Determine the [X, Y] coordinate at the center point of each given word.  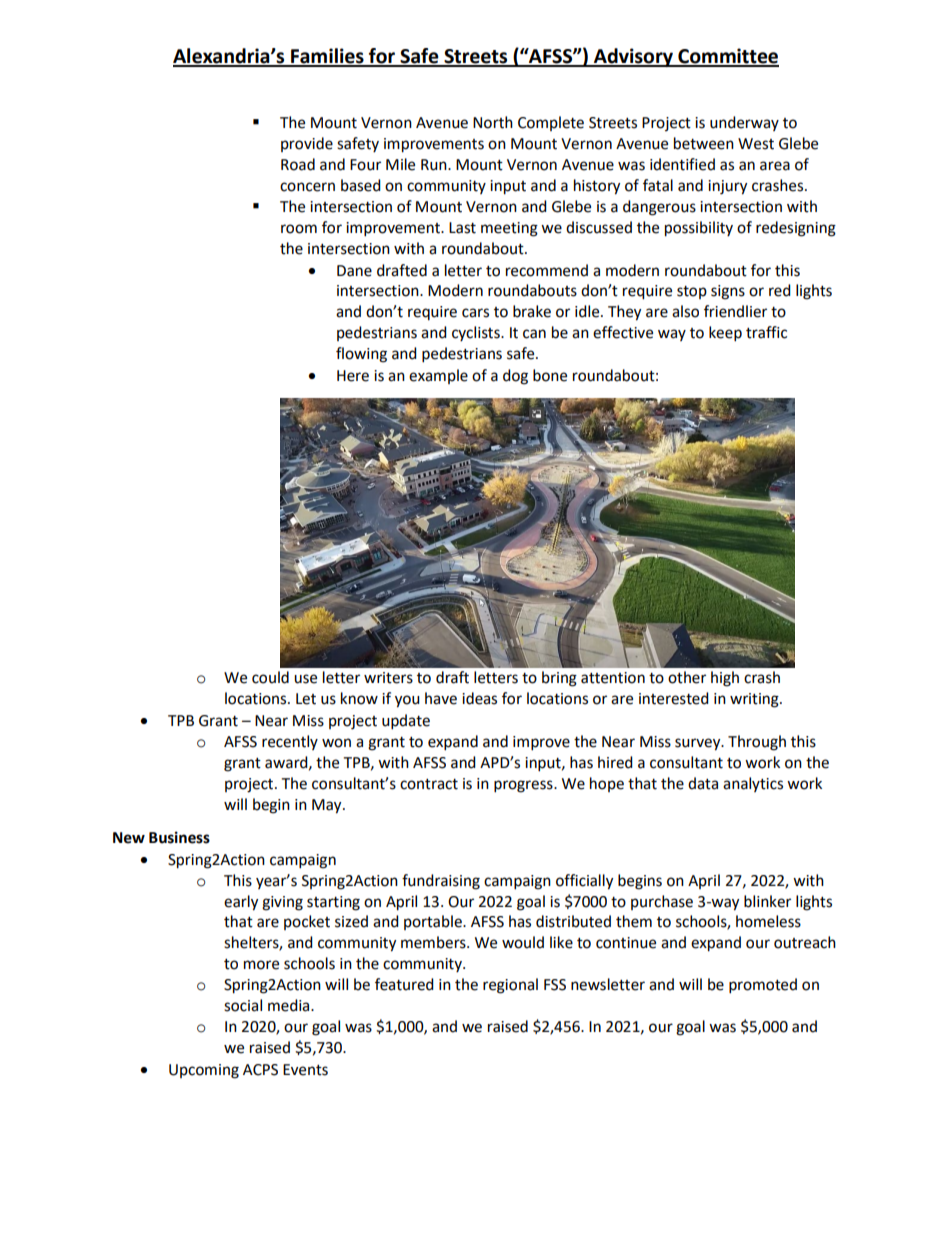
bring [559, 679]
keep [725, 334]
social [243, 1005]
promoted [763, 986]
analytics [753, 784]
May [328, 806]
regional [510, 986]
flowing [361, 355]
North [493, 122]
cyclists [477, 333]
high [725, 679]
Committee [727, 57]
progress [524, 786]
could [270, 677]
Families [327, 57]
